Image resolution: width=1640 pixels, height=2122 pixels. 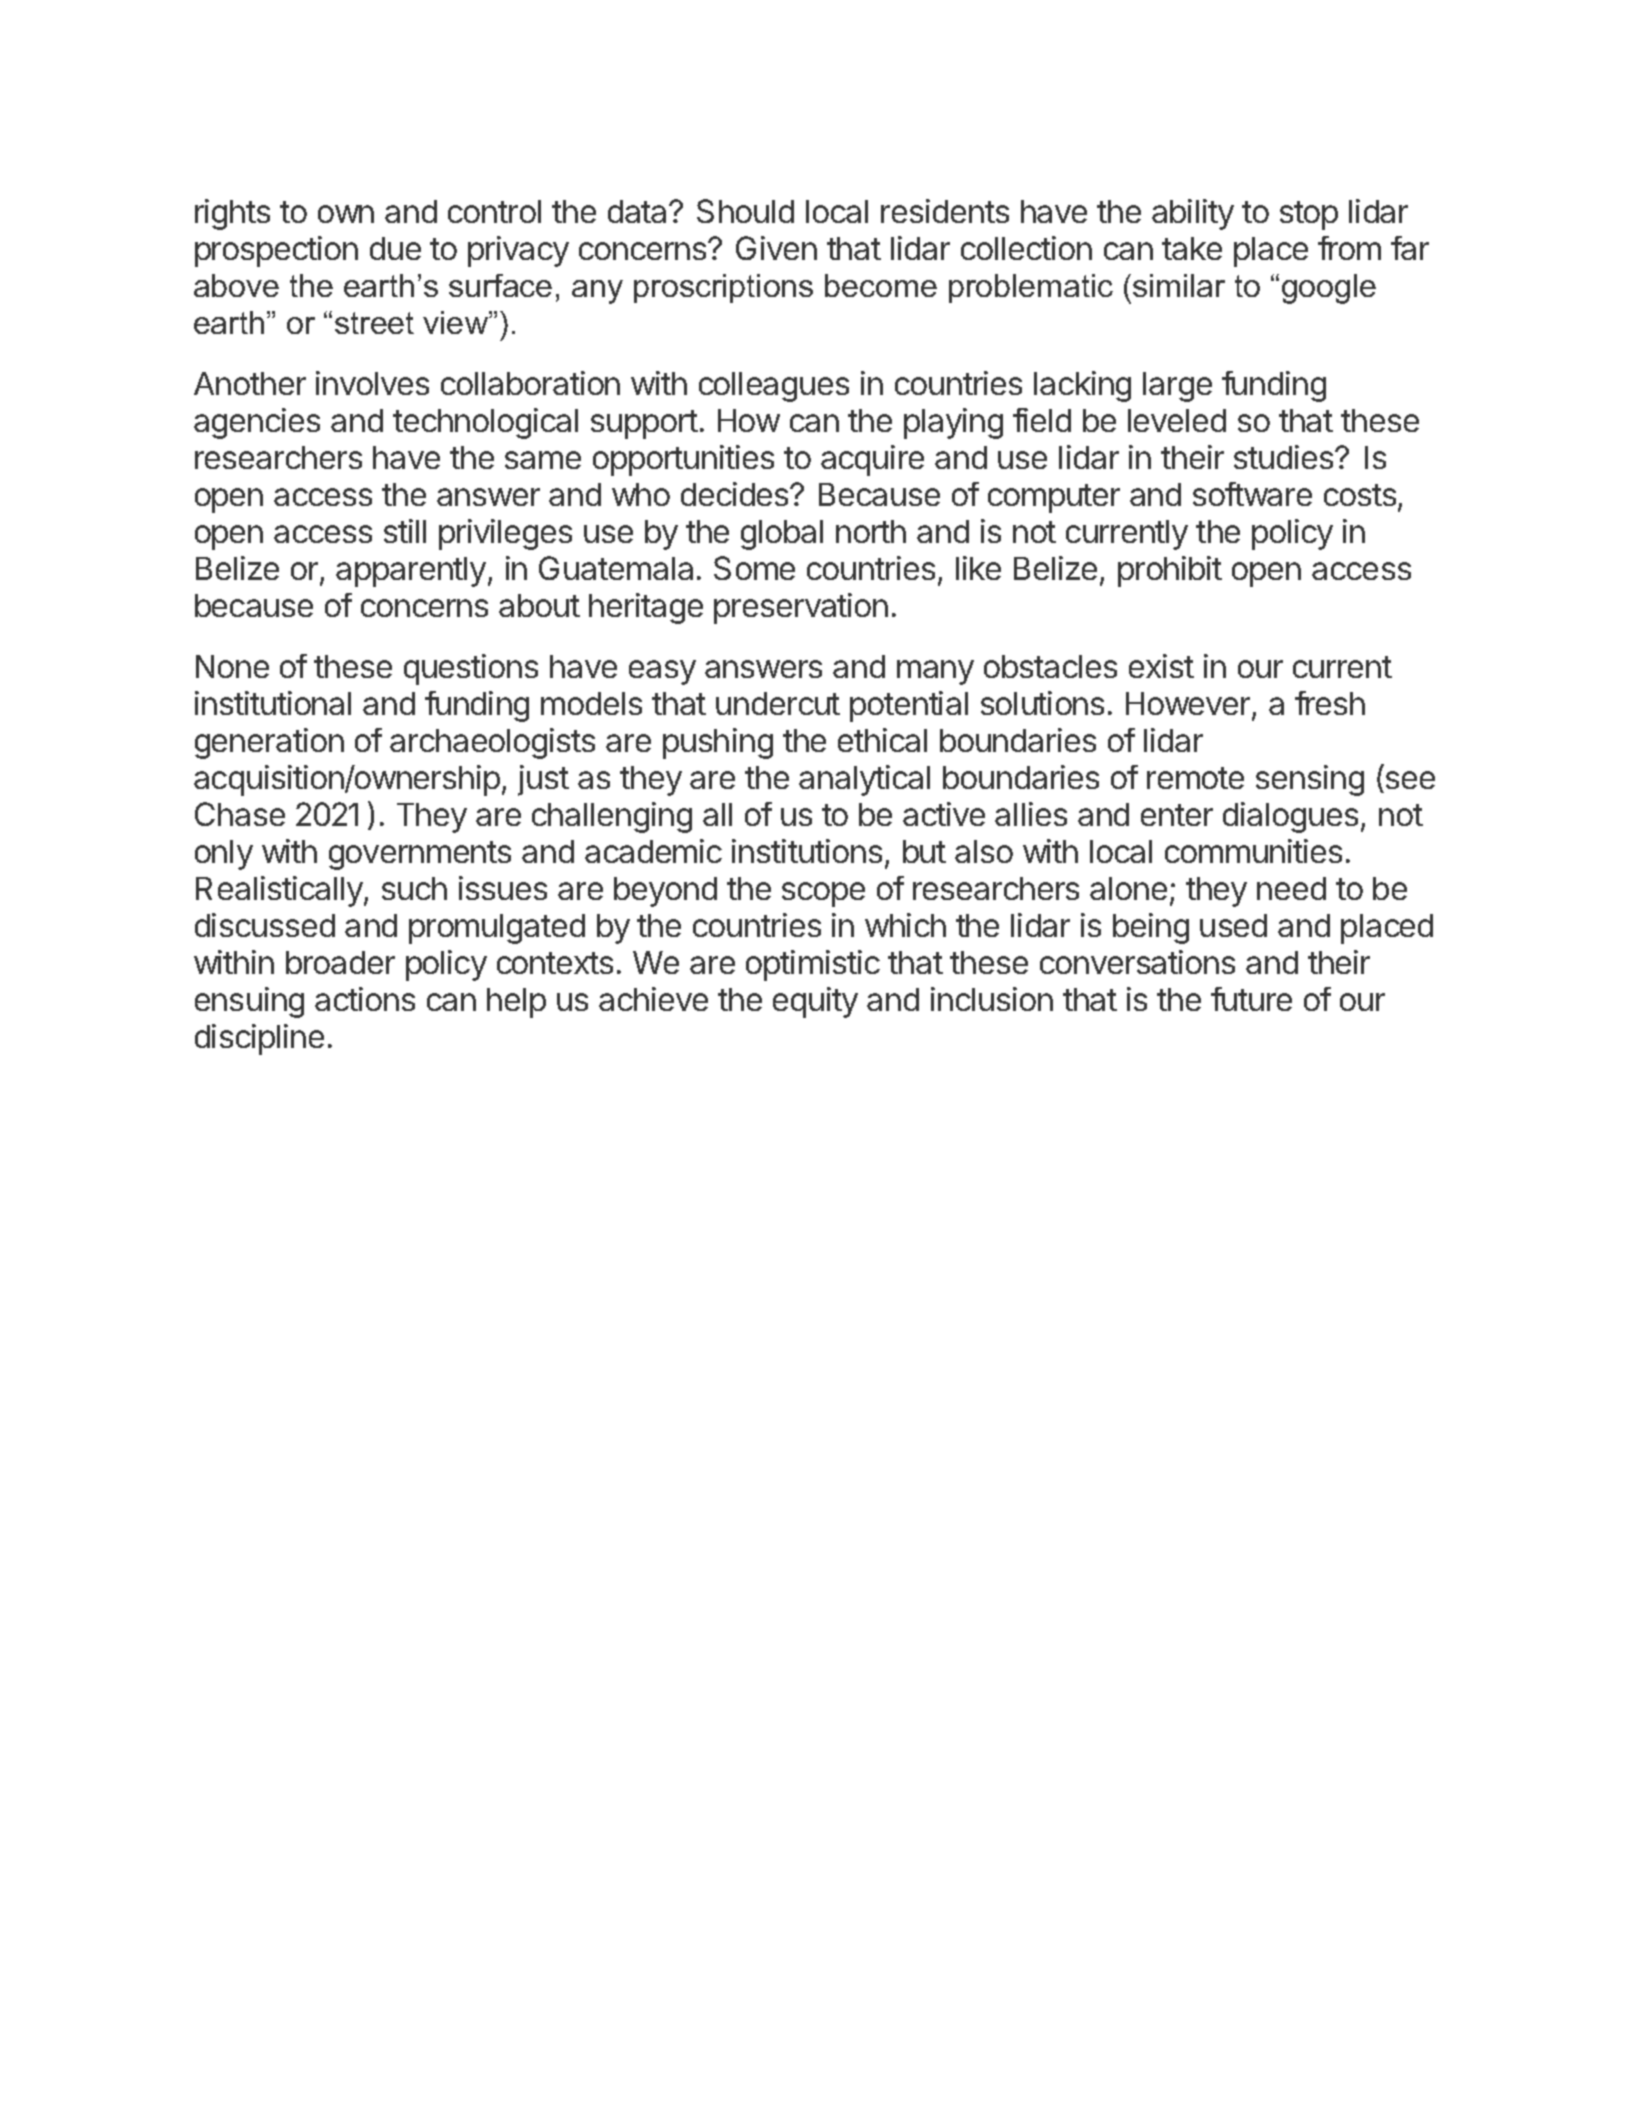 What do you see at coordinates (395, 248) in the screenshot?
I see `due` at bounding box center [395, 248].
